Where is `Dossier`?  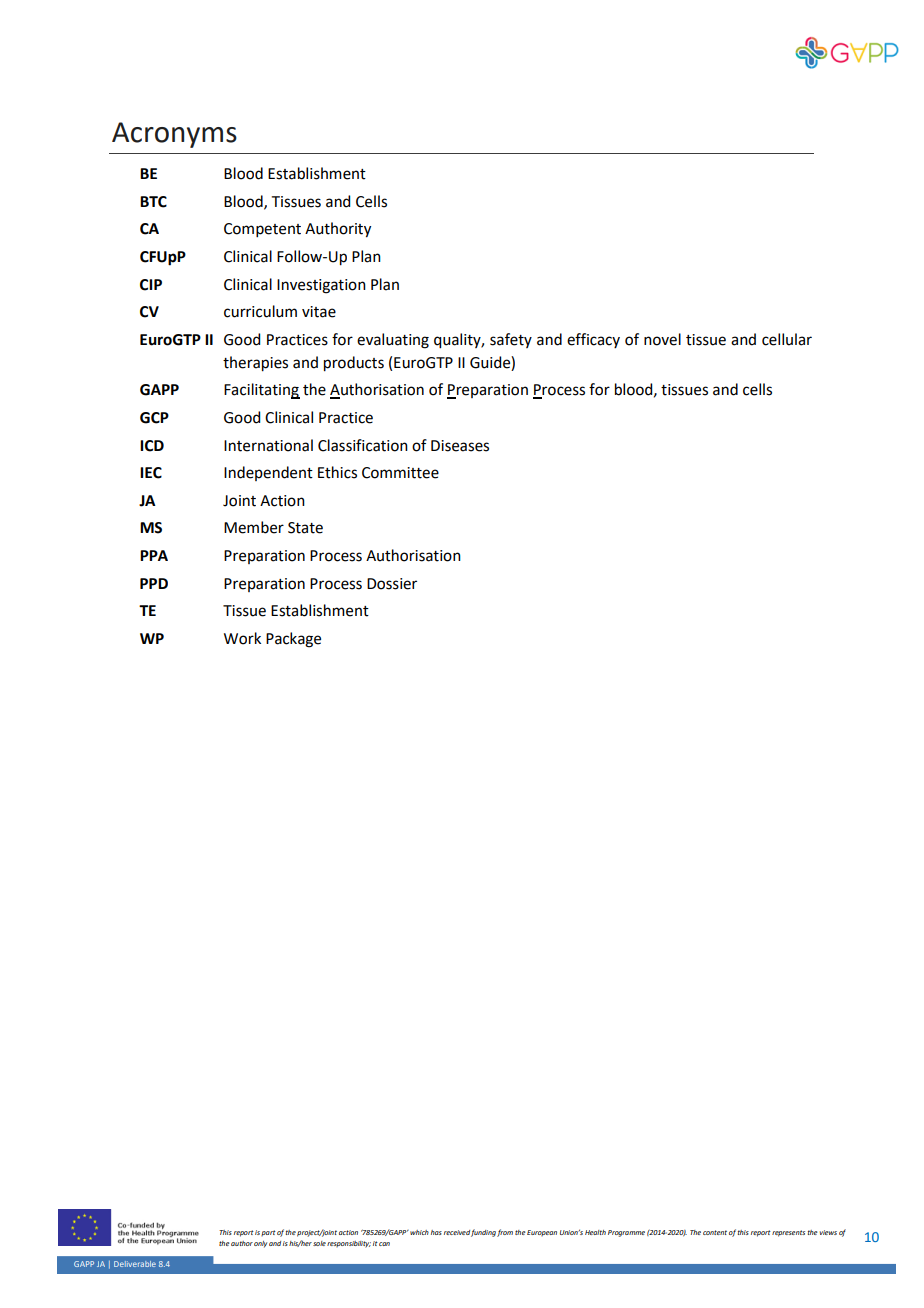 Dossier is located at coordinates (392, 584).
